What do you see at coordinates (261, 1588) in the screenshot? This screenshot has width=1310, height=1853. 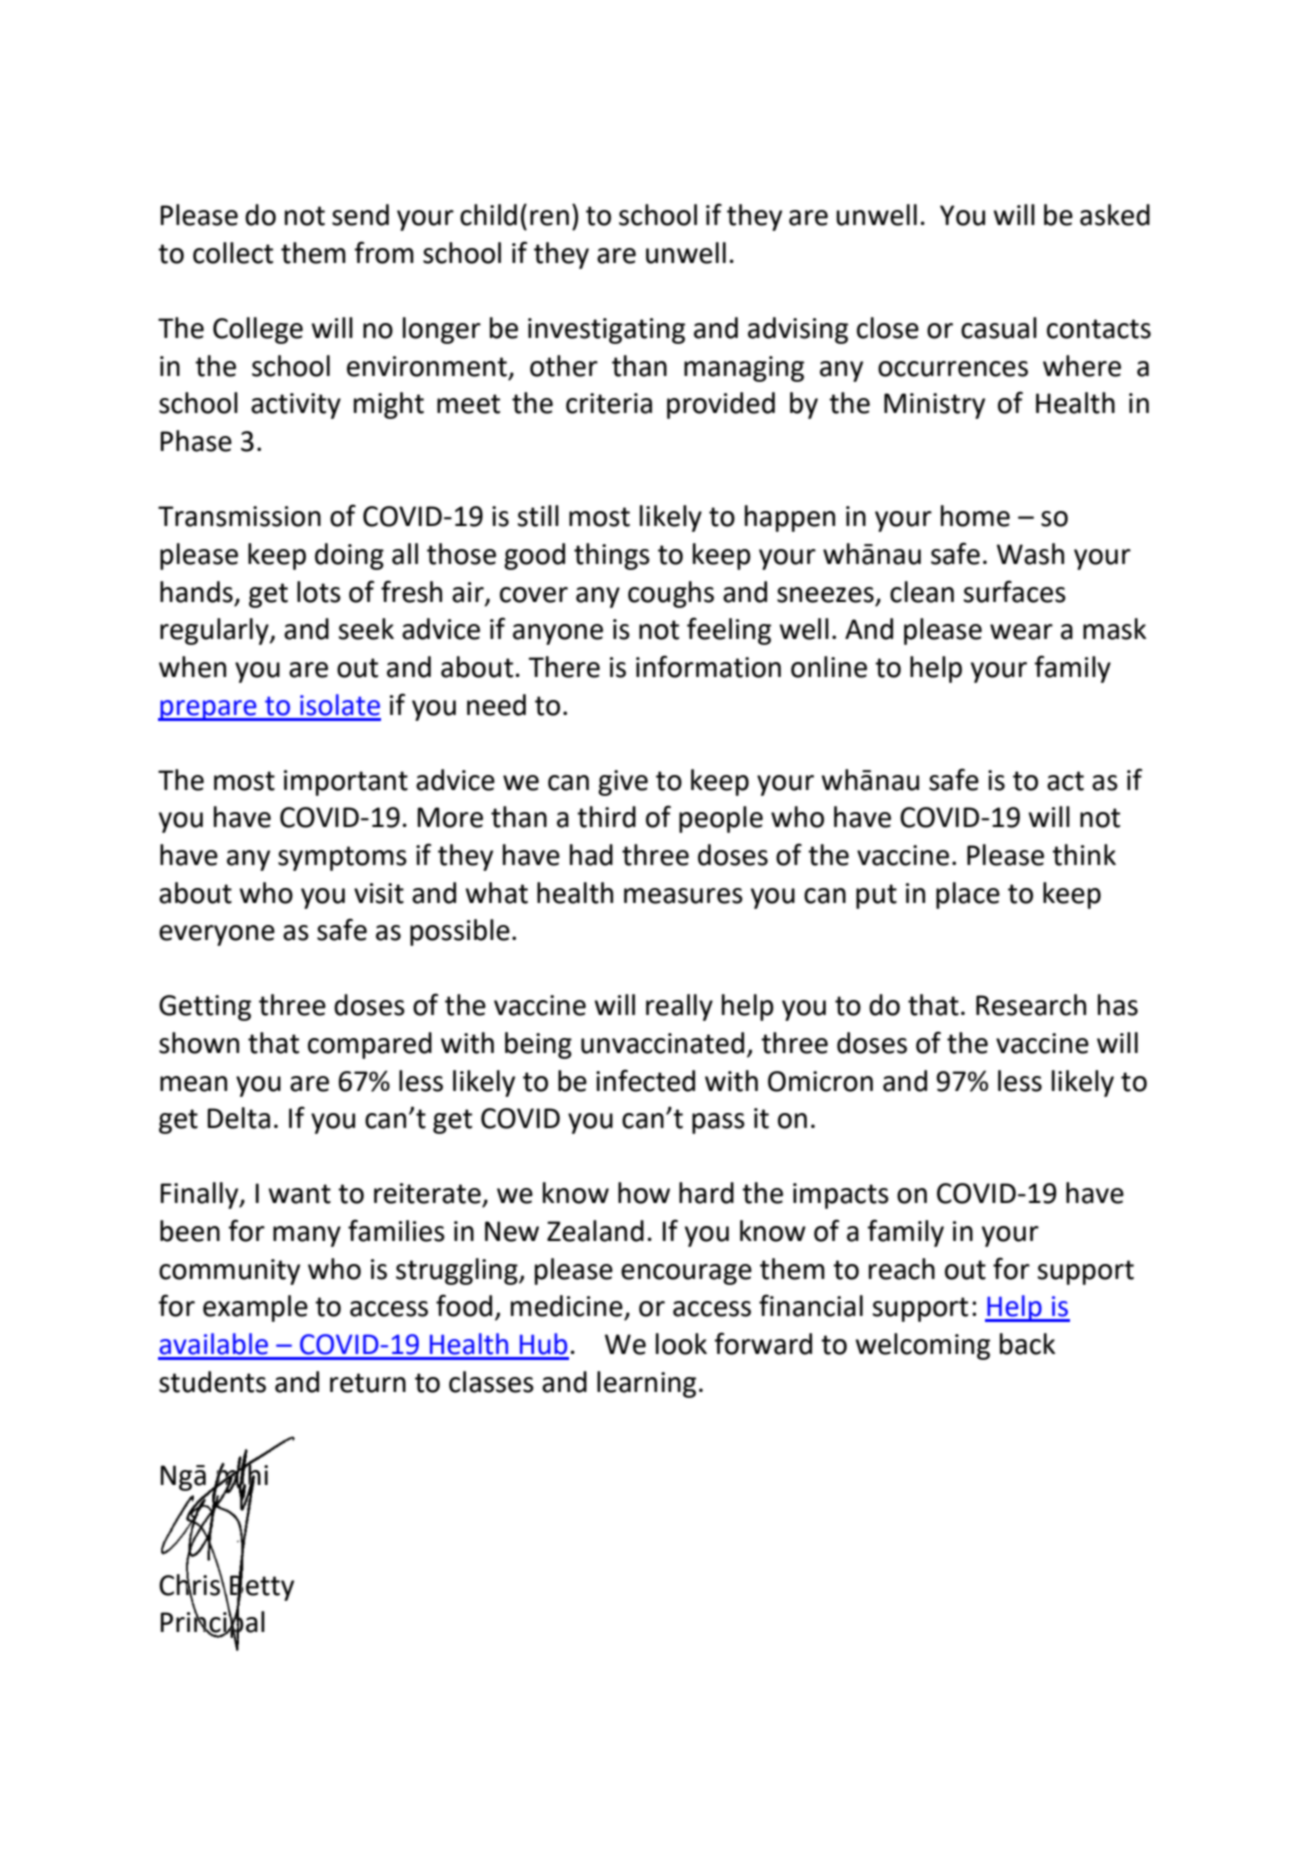 I see `Betty` at bounding box center [261, 1588].
